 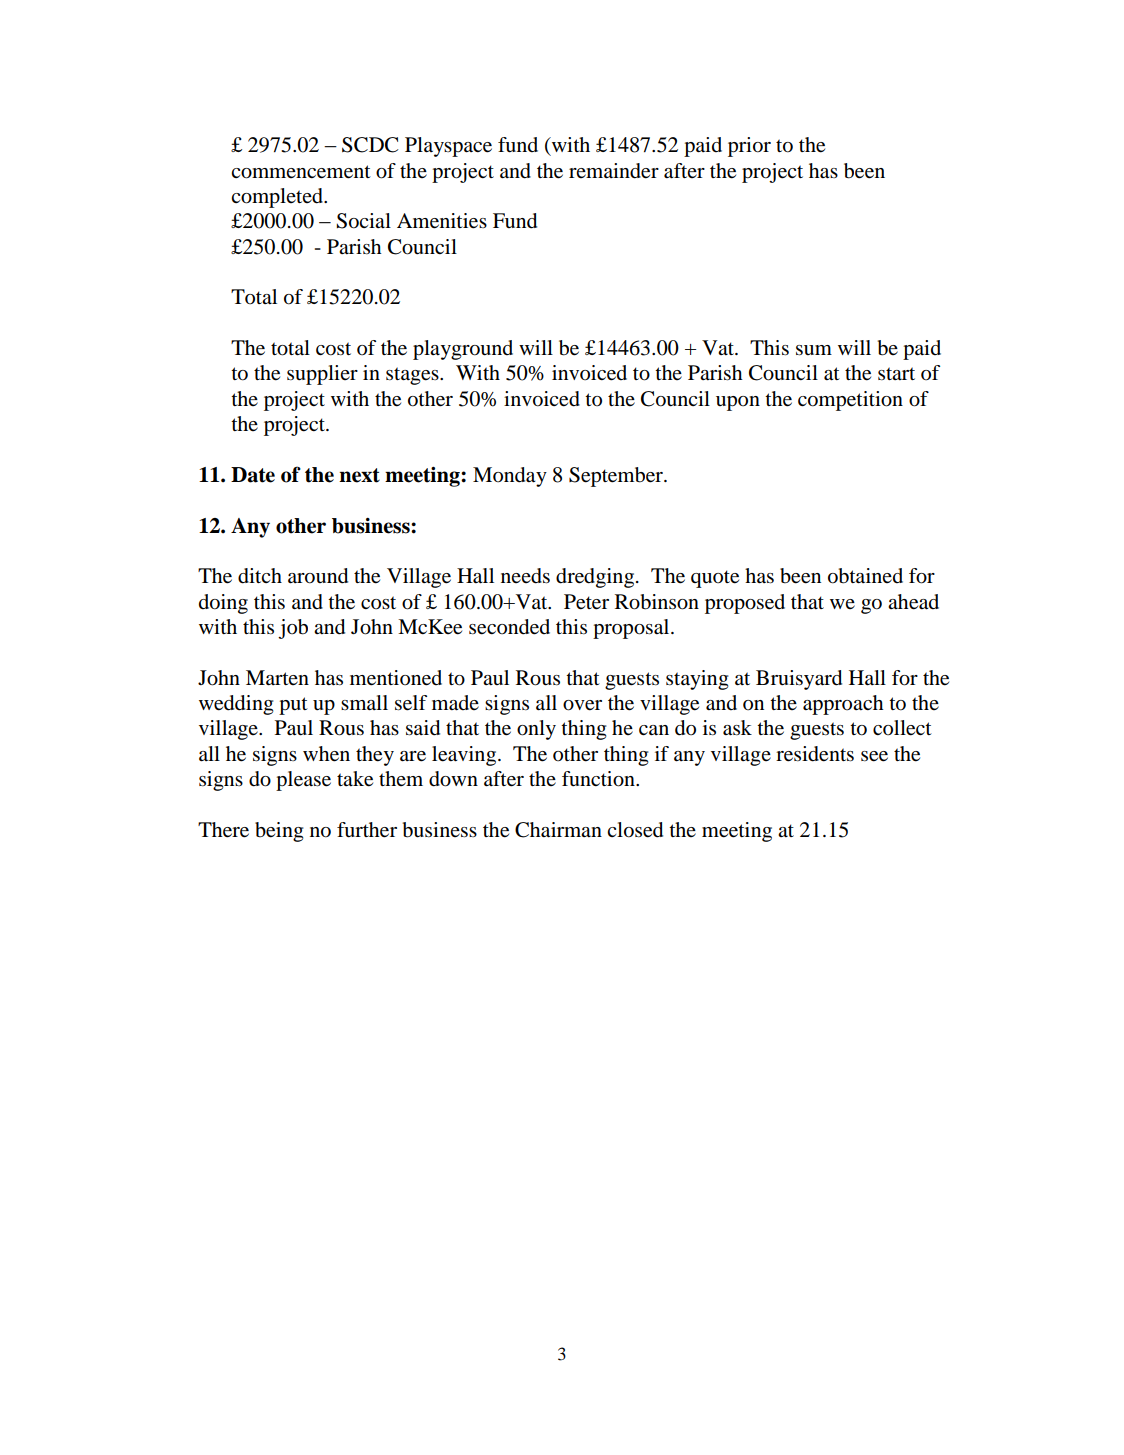 I want to click on being, so click(x=279, y=832).
